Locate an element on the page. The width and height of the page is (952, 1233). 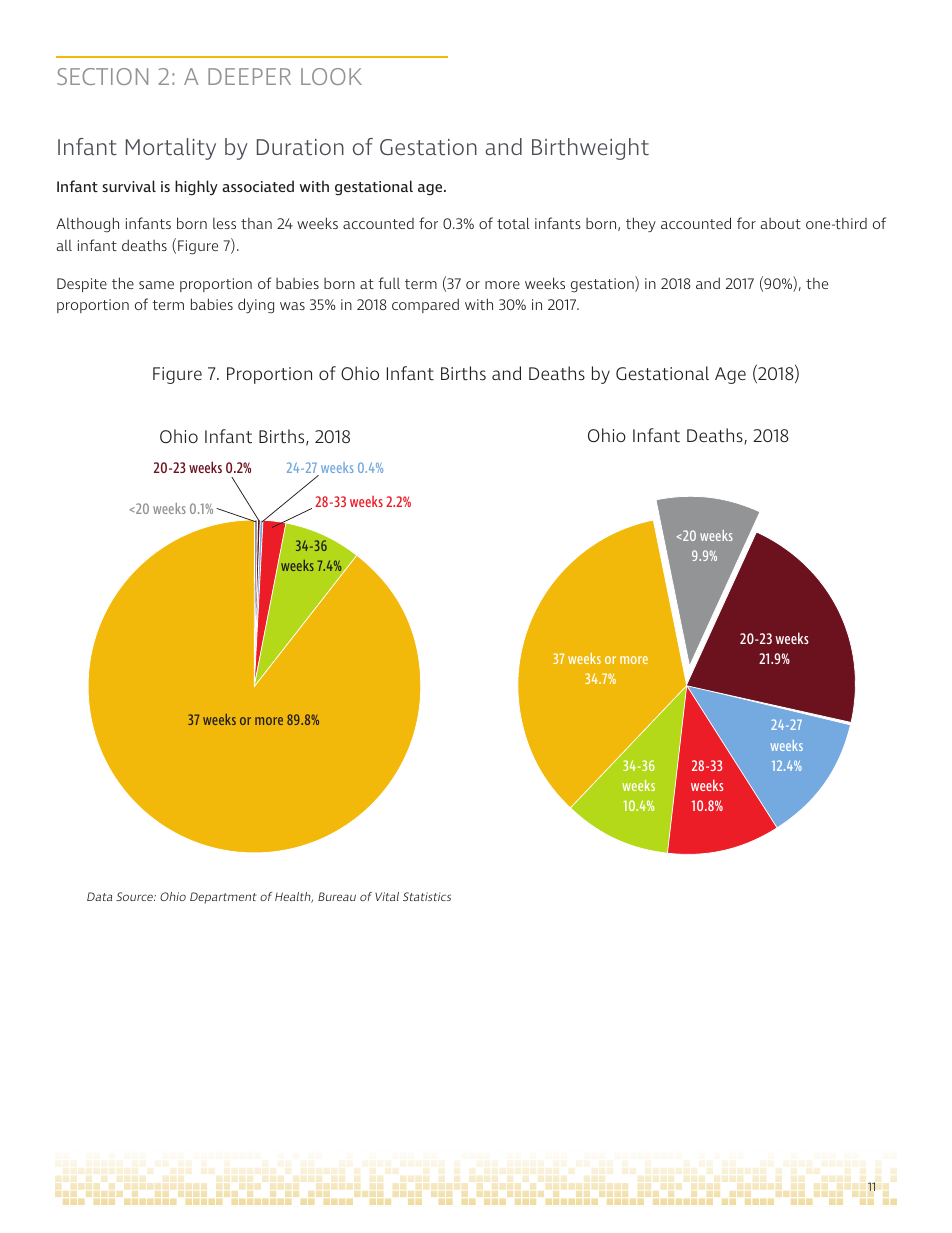
associated is located at coordinates (258, 186).
